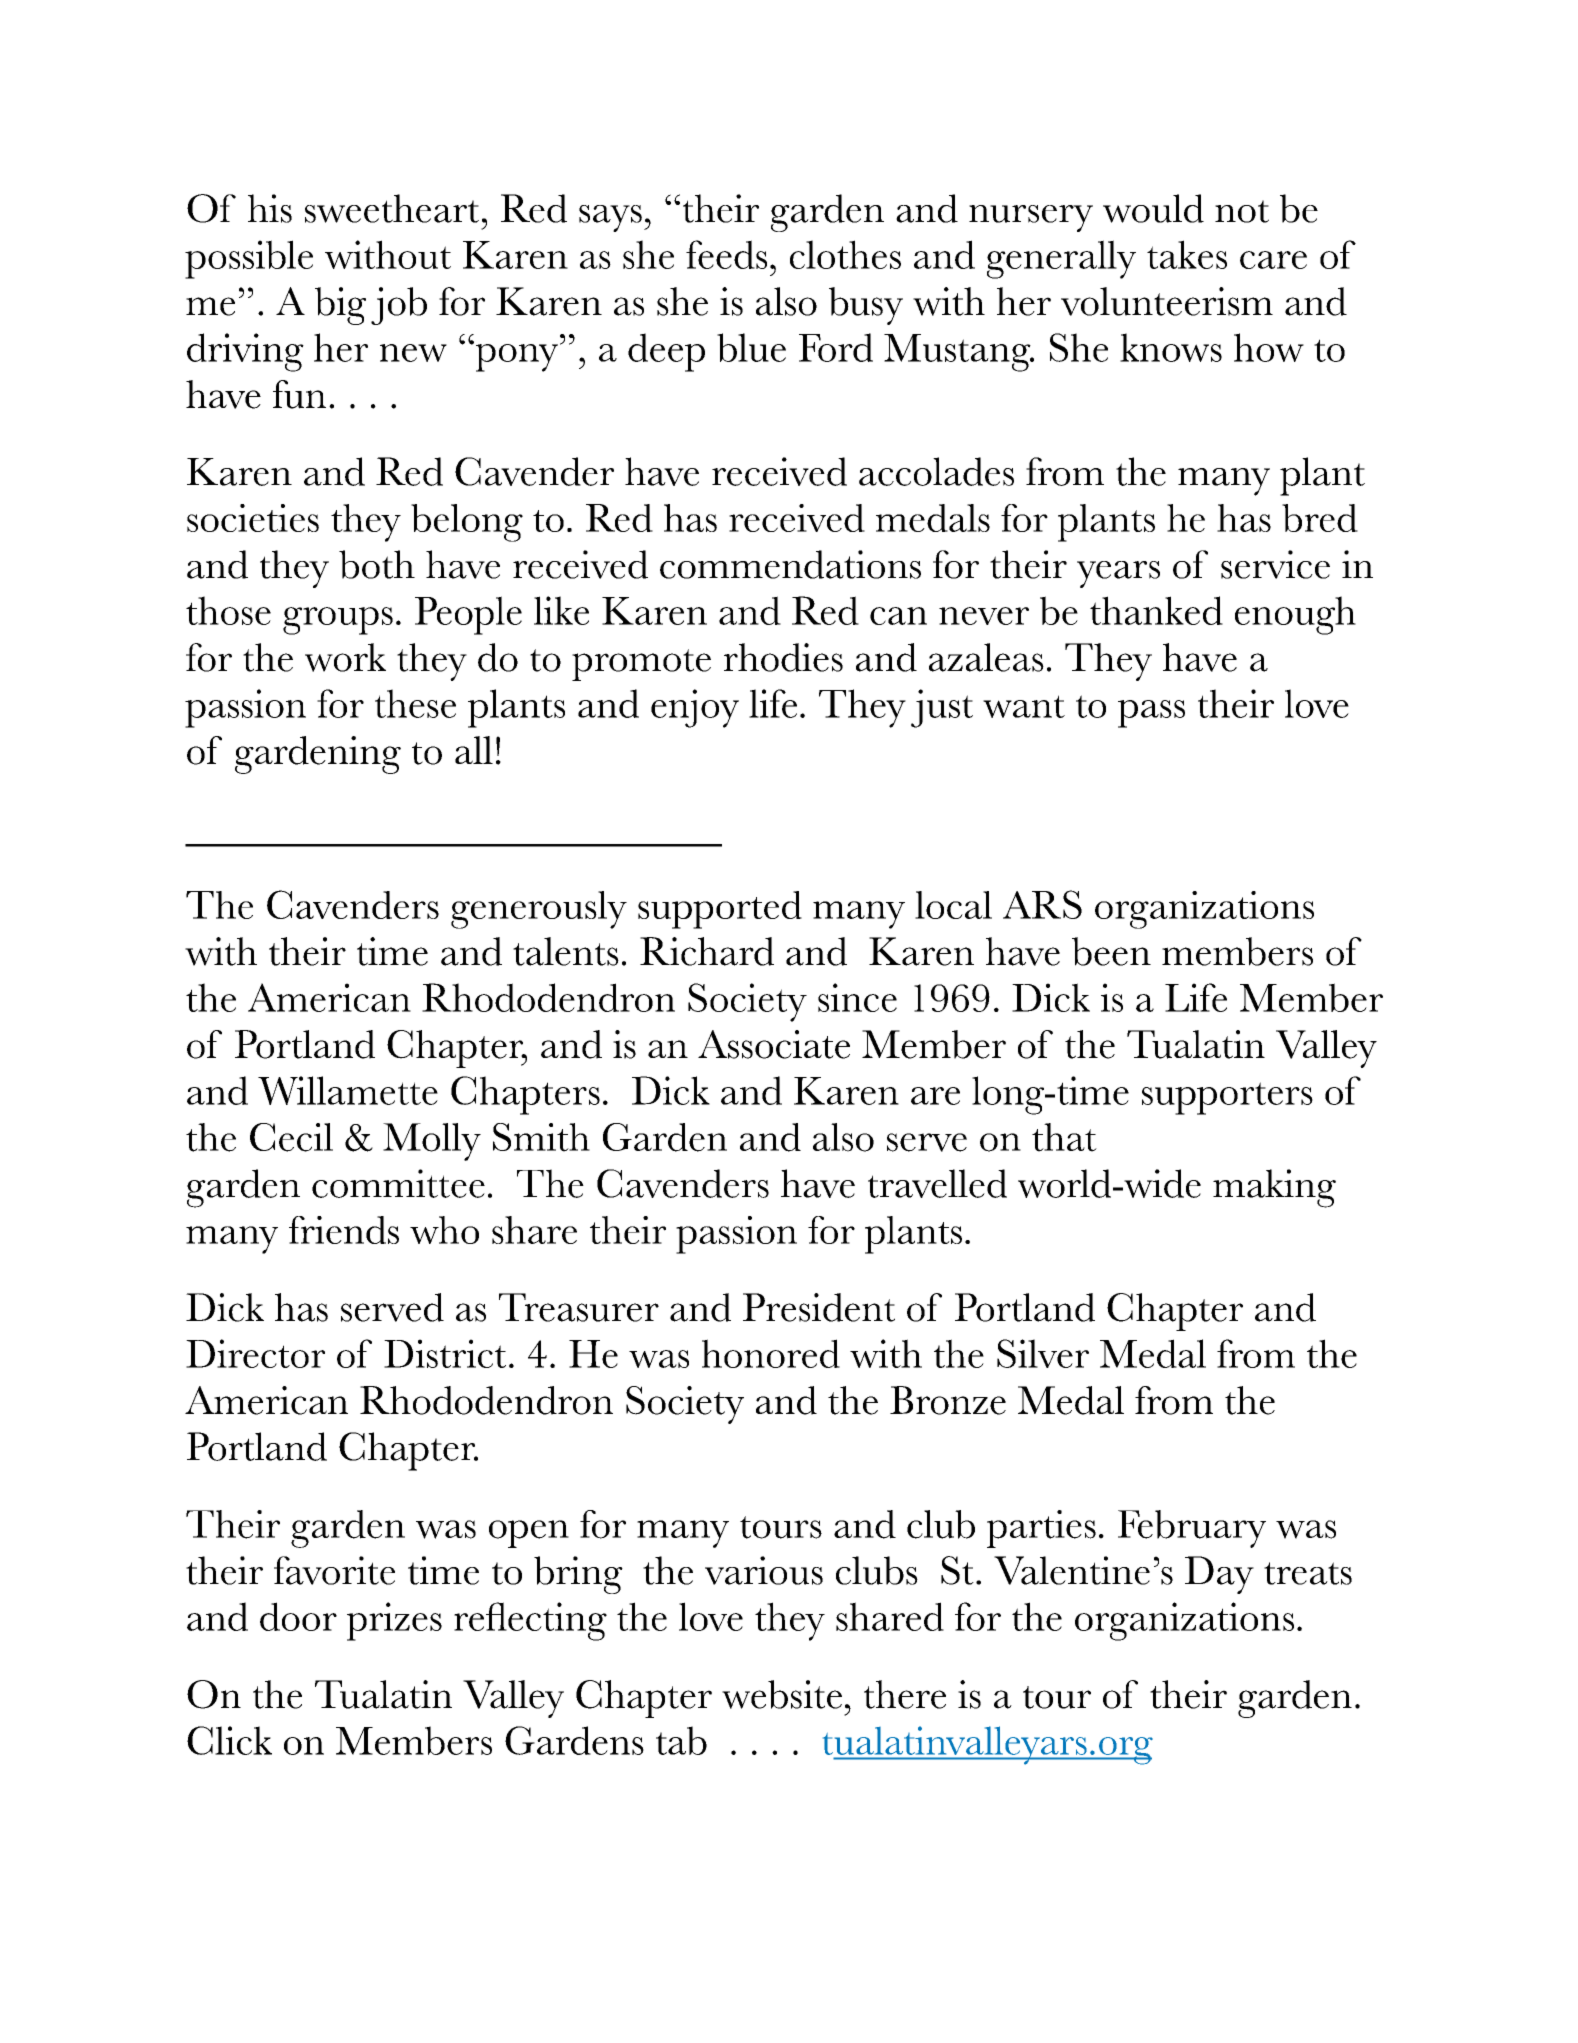  I want to click on making, so click(1274, 1188).
